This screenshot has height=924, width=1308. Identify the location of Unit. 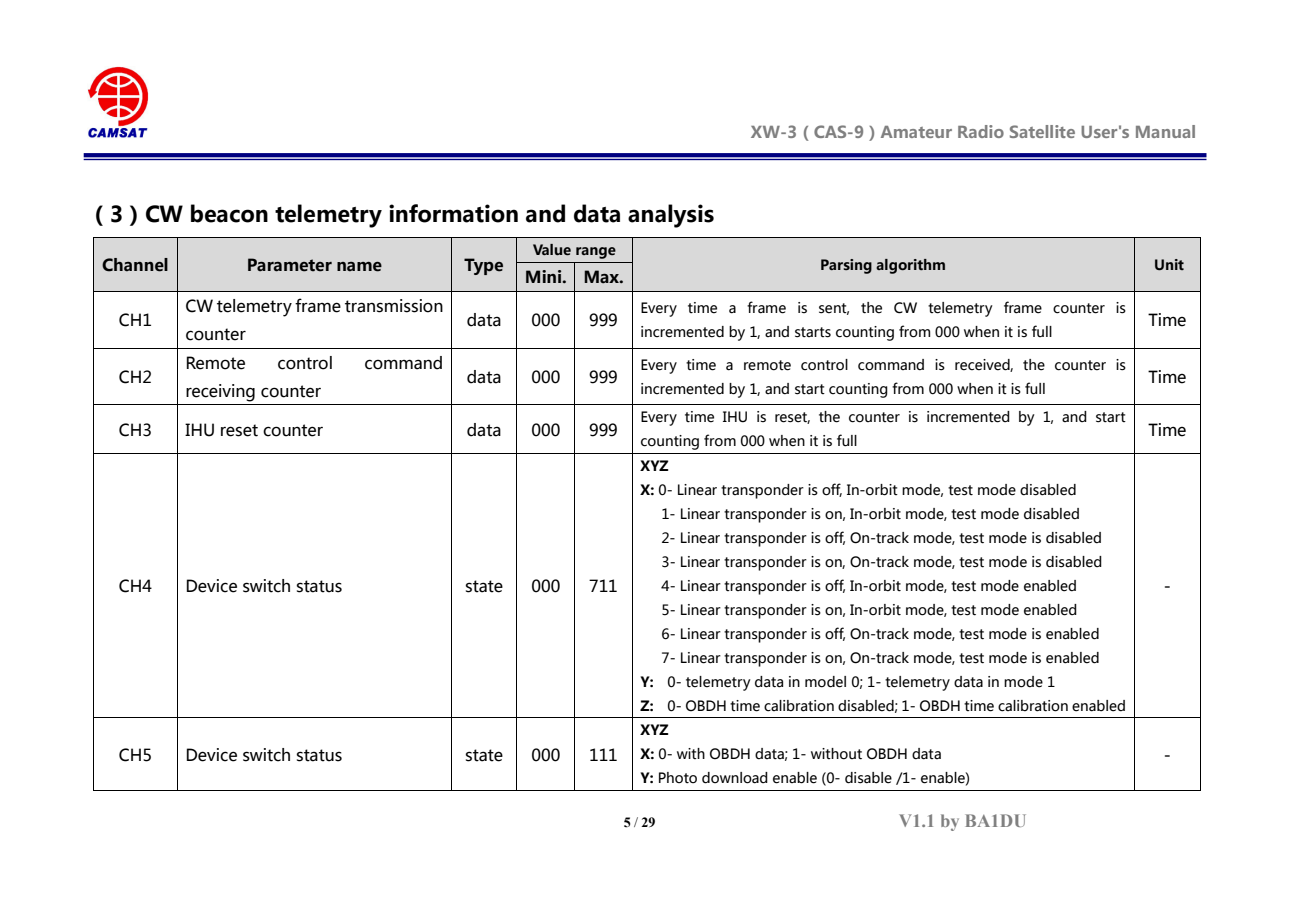
(1169, 265).
